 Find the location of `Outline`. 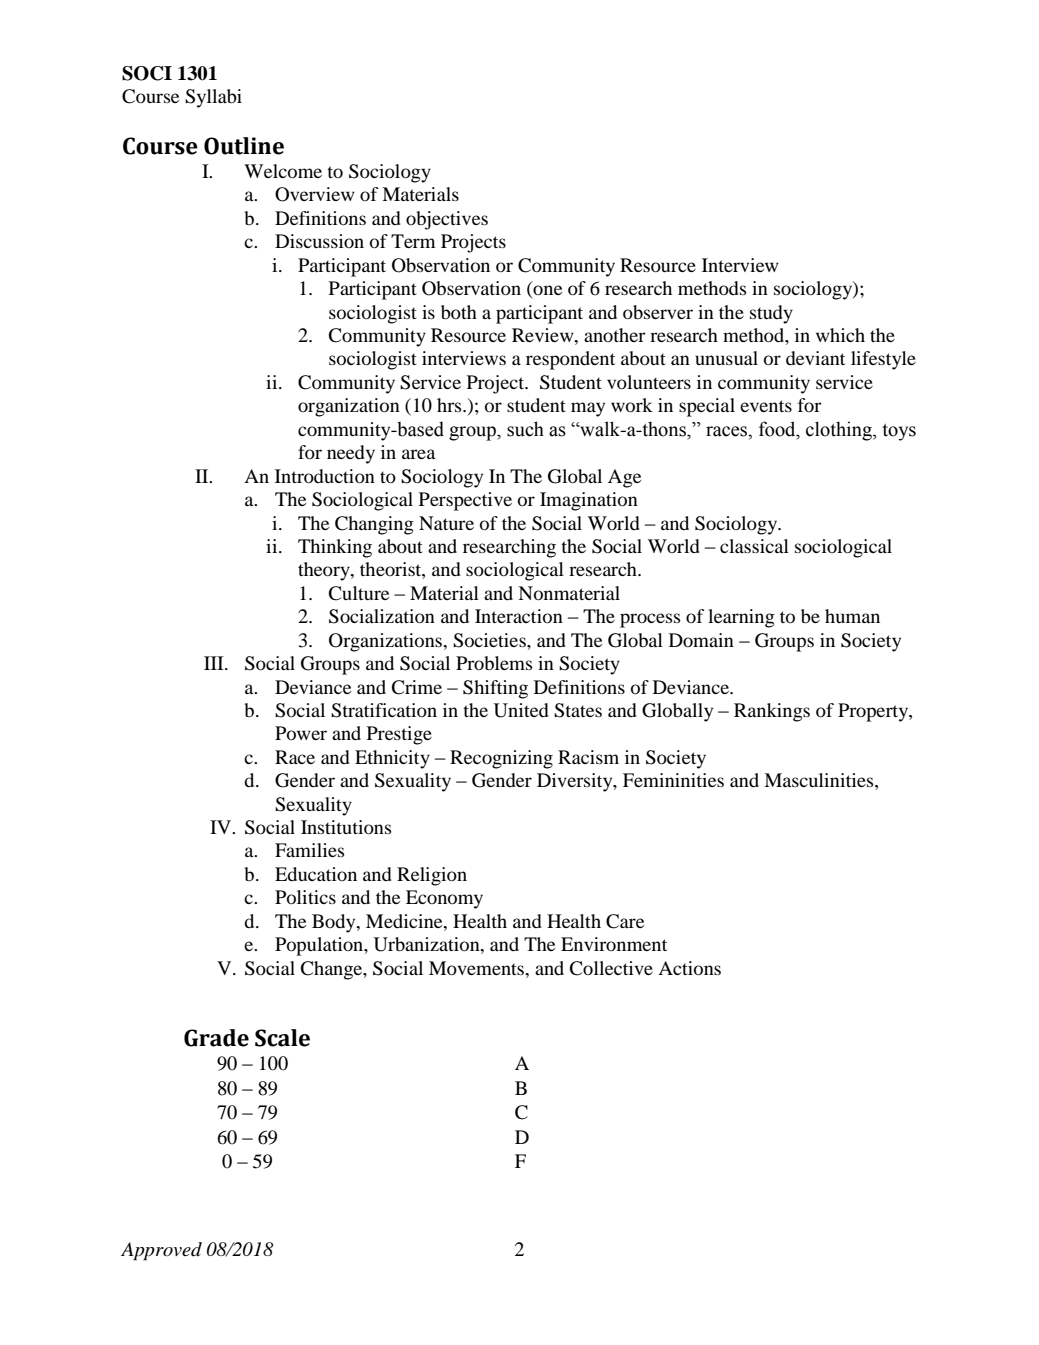

Outline is located at coordinates (244, 146).
